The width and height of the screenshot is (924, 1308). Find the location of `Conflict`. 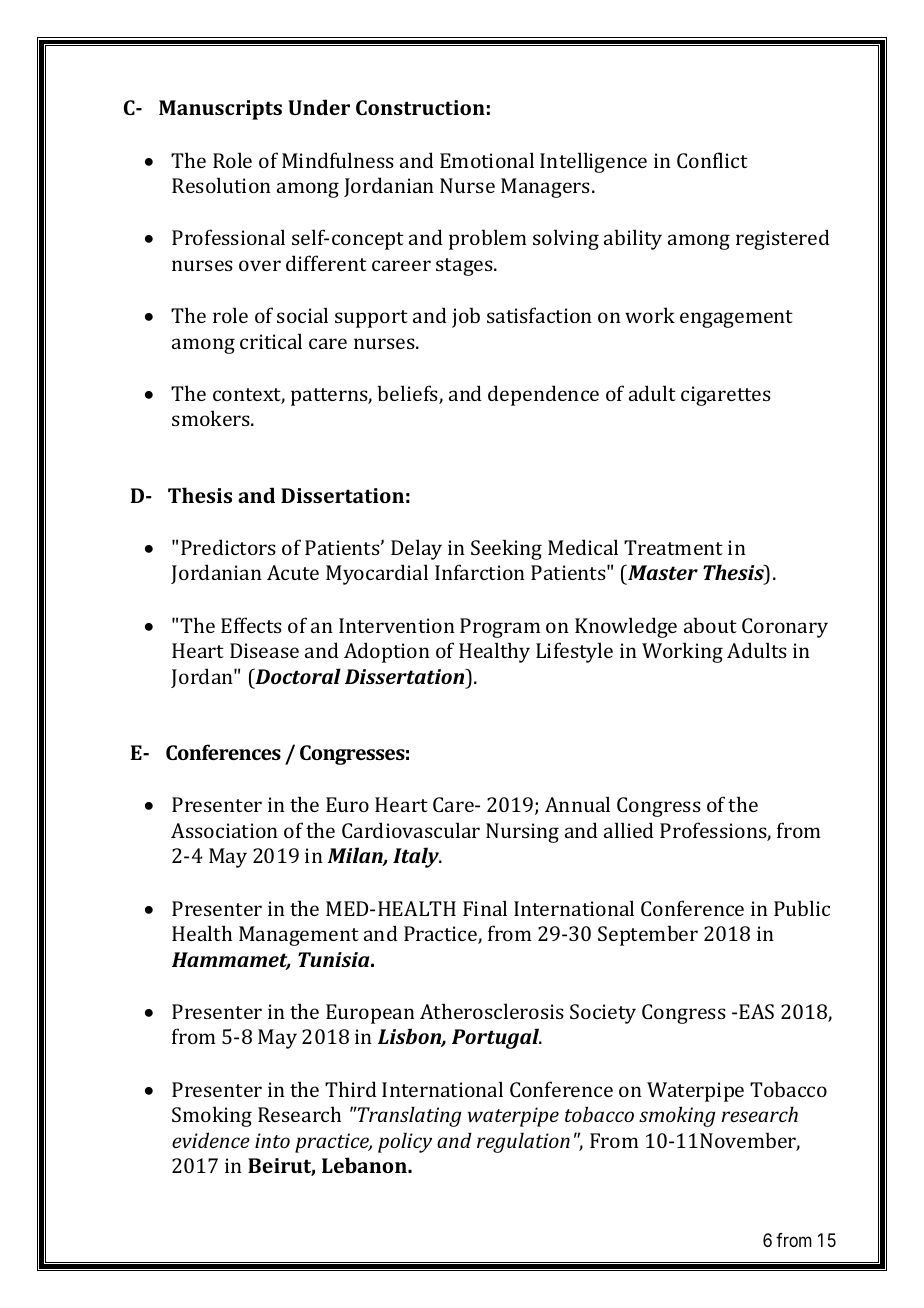

Conflict is located at coordinates (712, 160).
